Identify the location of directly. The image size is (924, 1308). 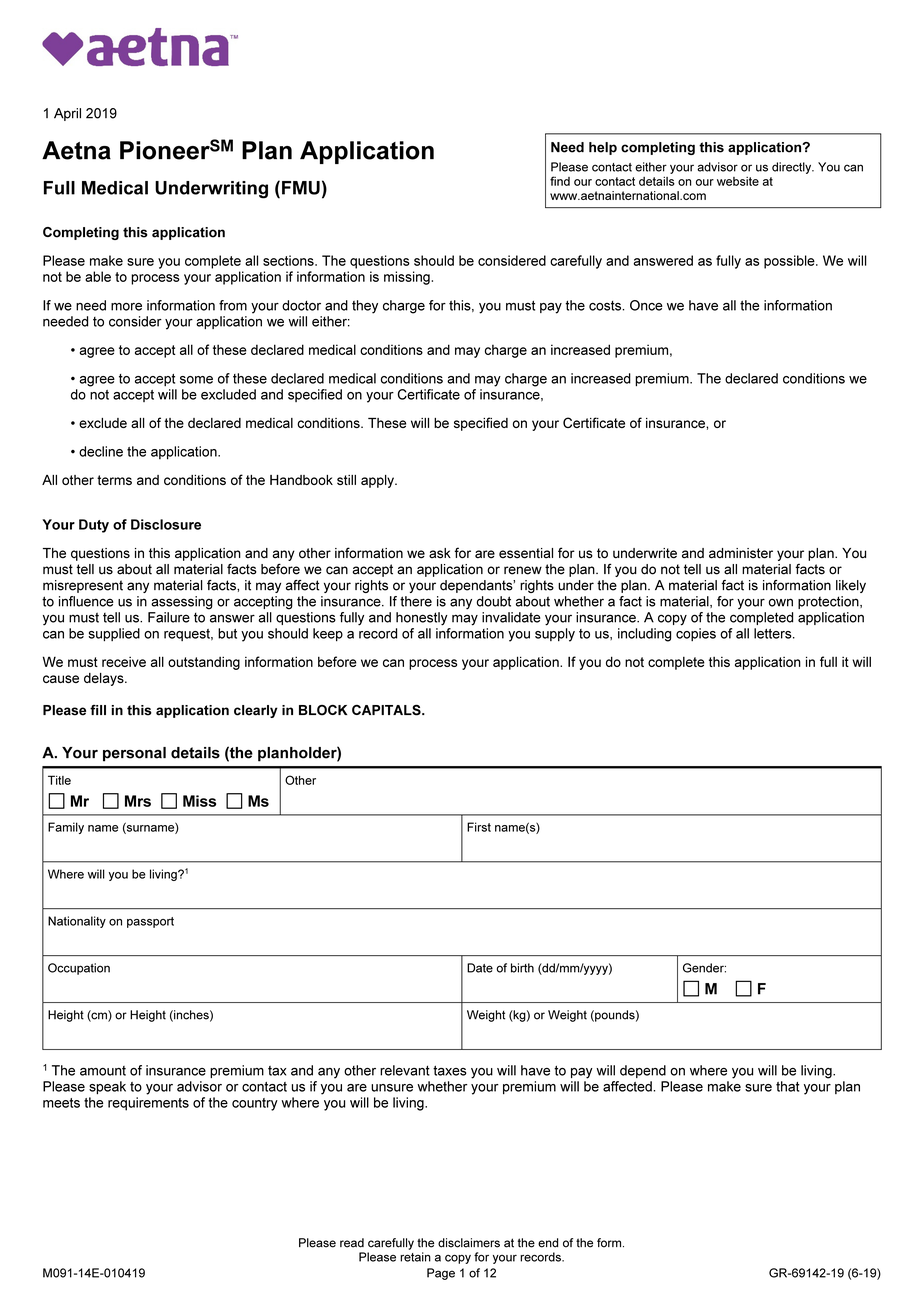
(793, 168).
